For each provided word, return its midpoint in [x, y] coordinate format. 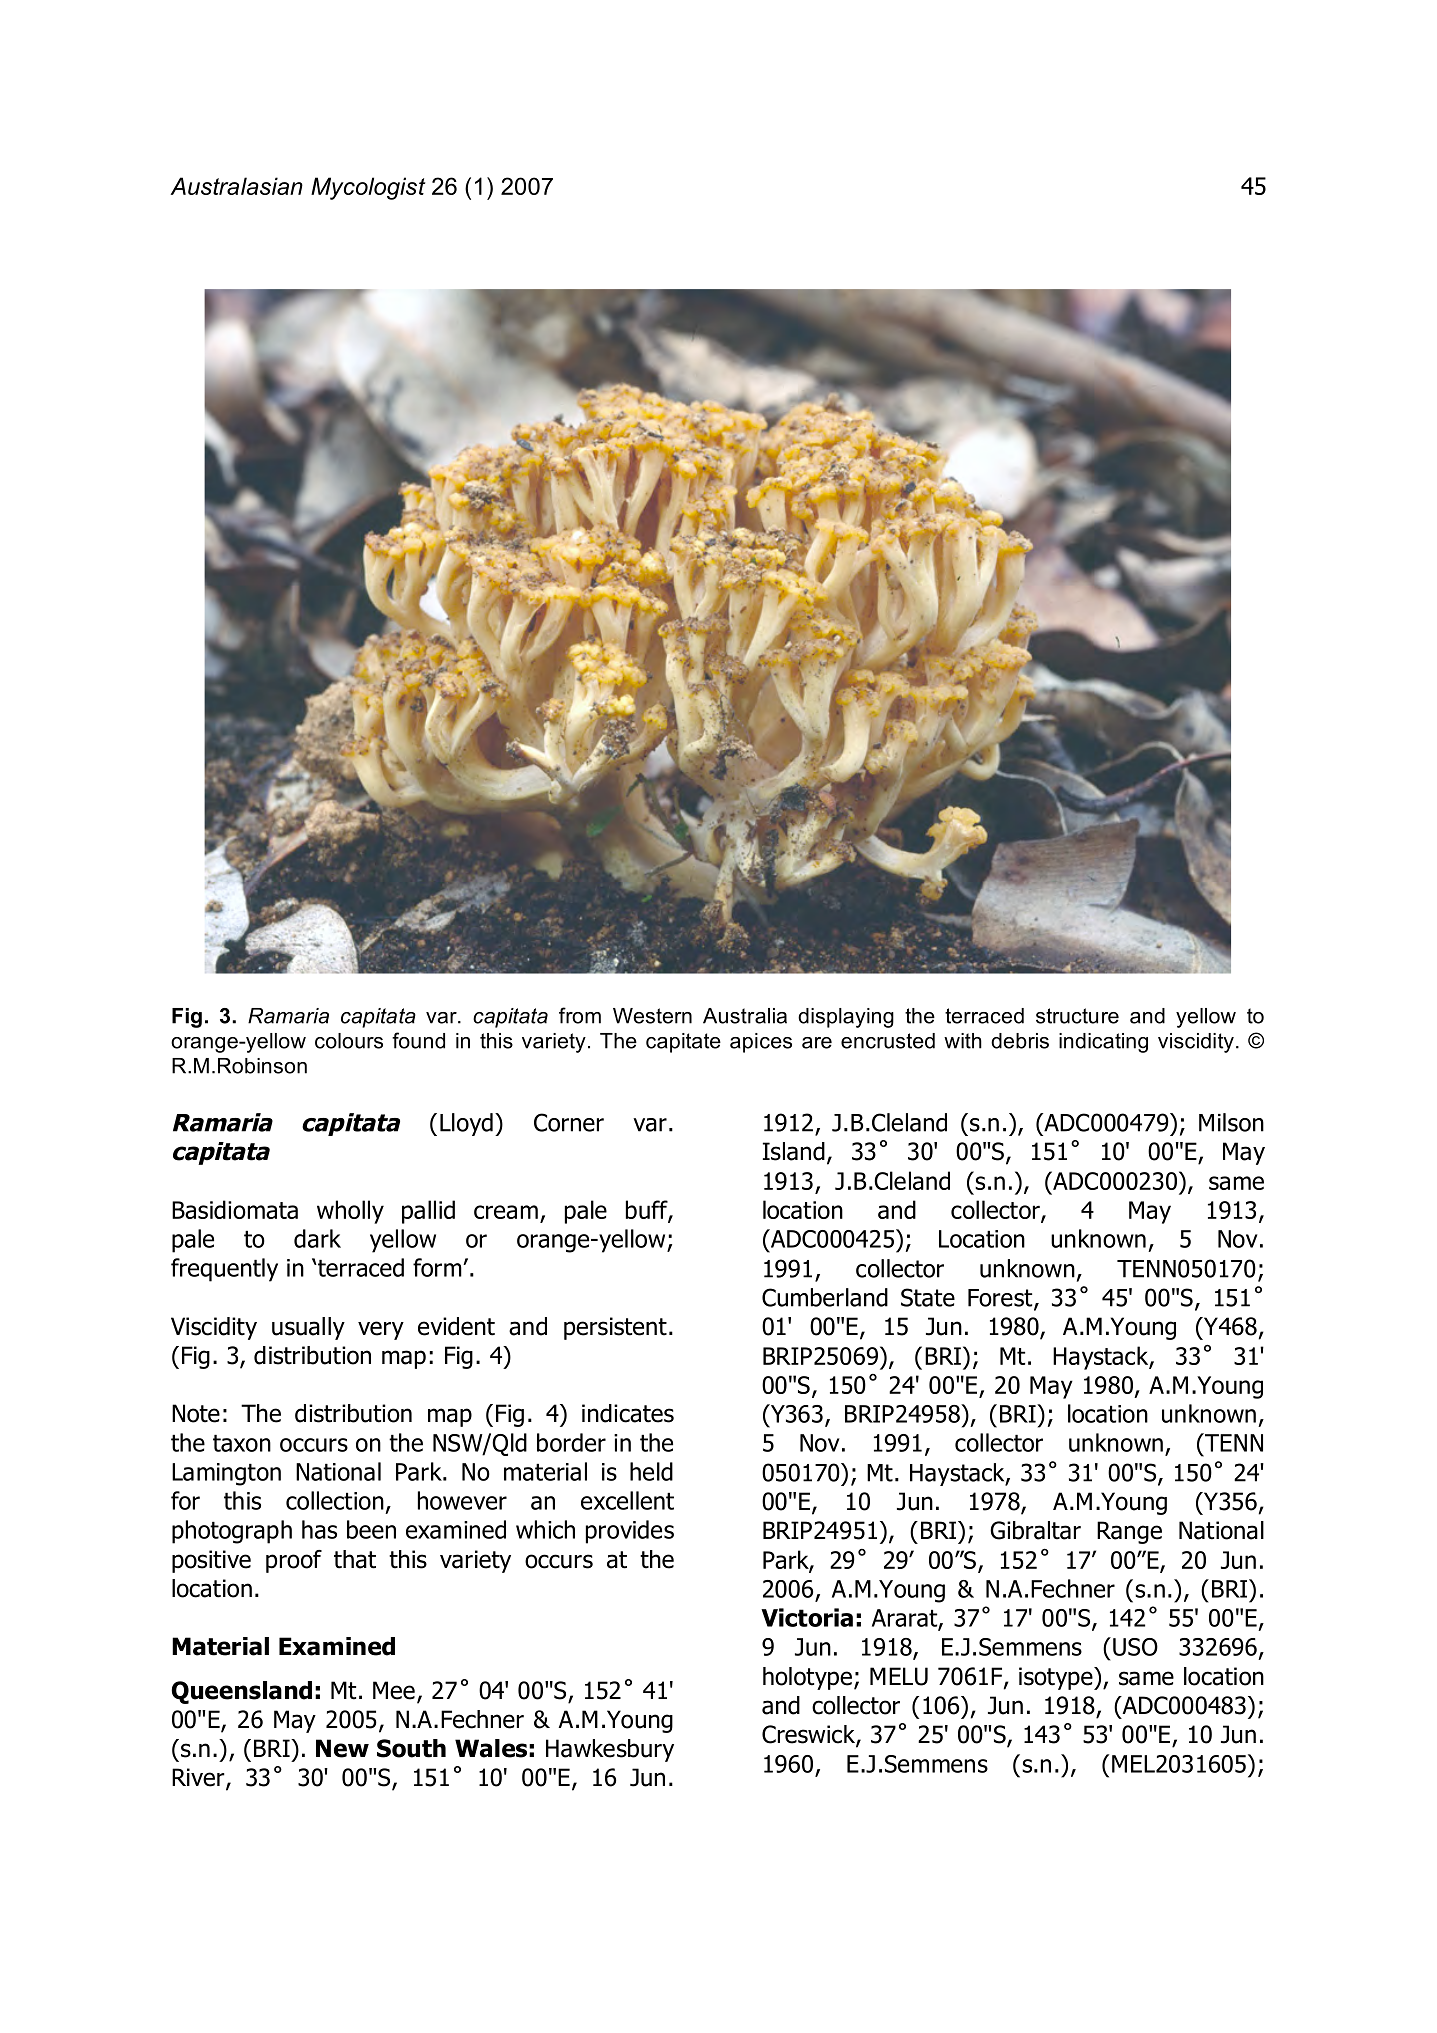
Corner [569, 1122]
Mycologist [368, 188]
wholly [350, 1212]
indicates [628, 1413]
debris [1020, 1041]
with [963, 1041]
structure [1077, 1016]
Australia [745, 1016]
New [342, 1748]
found [418, 1040]
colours [349, 1041]
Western [652, 1016]
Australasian [236, 186]
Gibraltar [1035, 1530]
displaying [846, 1018]
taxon [242, 1443]
